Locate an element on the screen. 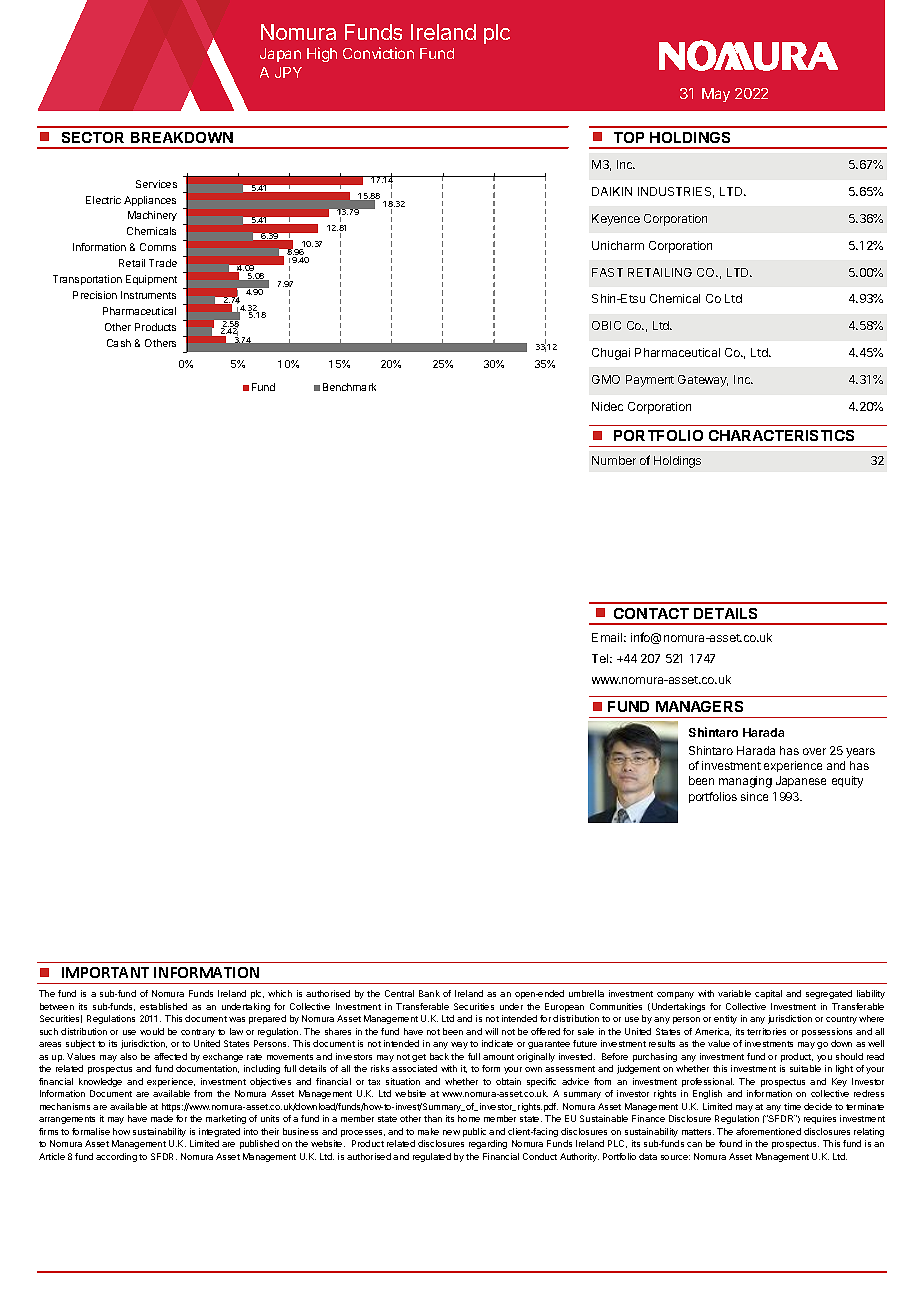 The image size is (924, 1308). managing is located at coordinates (745, 782).
